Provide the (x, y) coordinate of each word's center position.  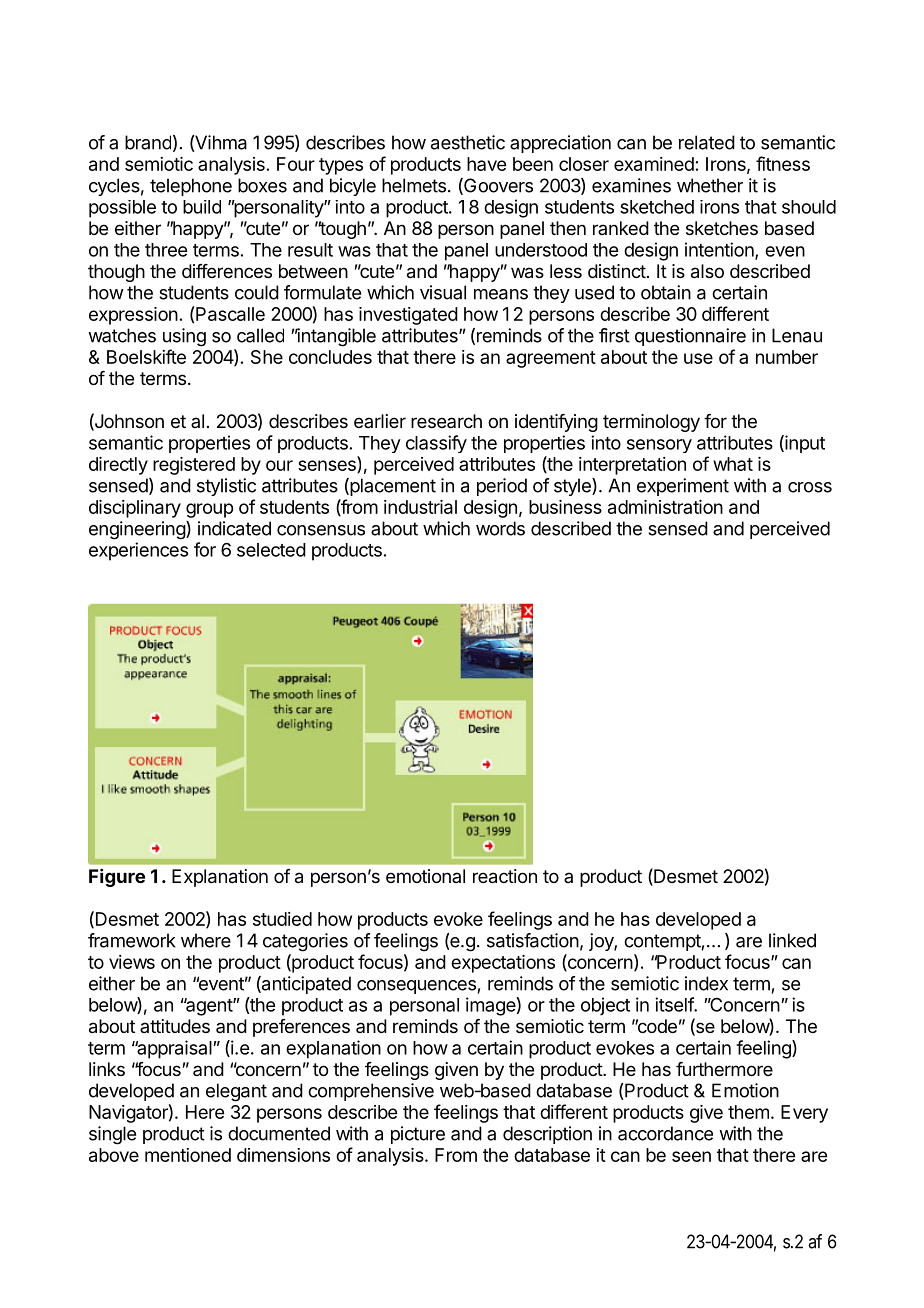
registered (194, 466)
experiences (138, 551)
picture (418, 1135)
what (733, 464)
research (446, 421)
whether (710, 185)
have (486, 164)
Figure (117, 878)
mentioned (188, 1155)
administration (665, 507)
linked (792, 940)
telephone (191, 187)
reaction (505, 876)
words (500, 528)
